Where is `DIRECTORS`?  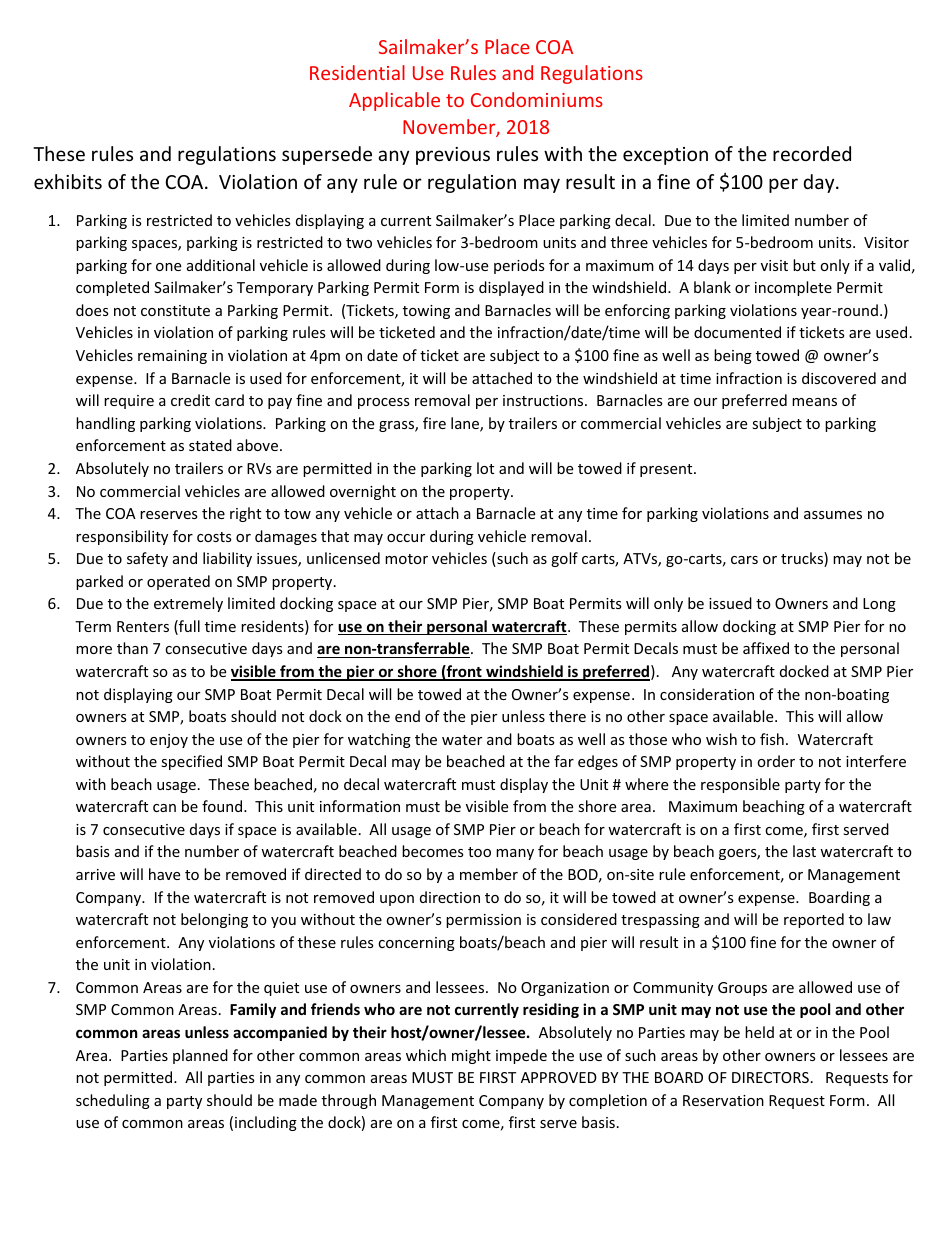
DIRECTORS is located at coordinates (770, 1077).
